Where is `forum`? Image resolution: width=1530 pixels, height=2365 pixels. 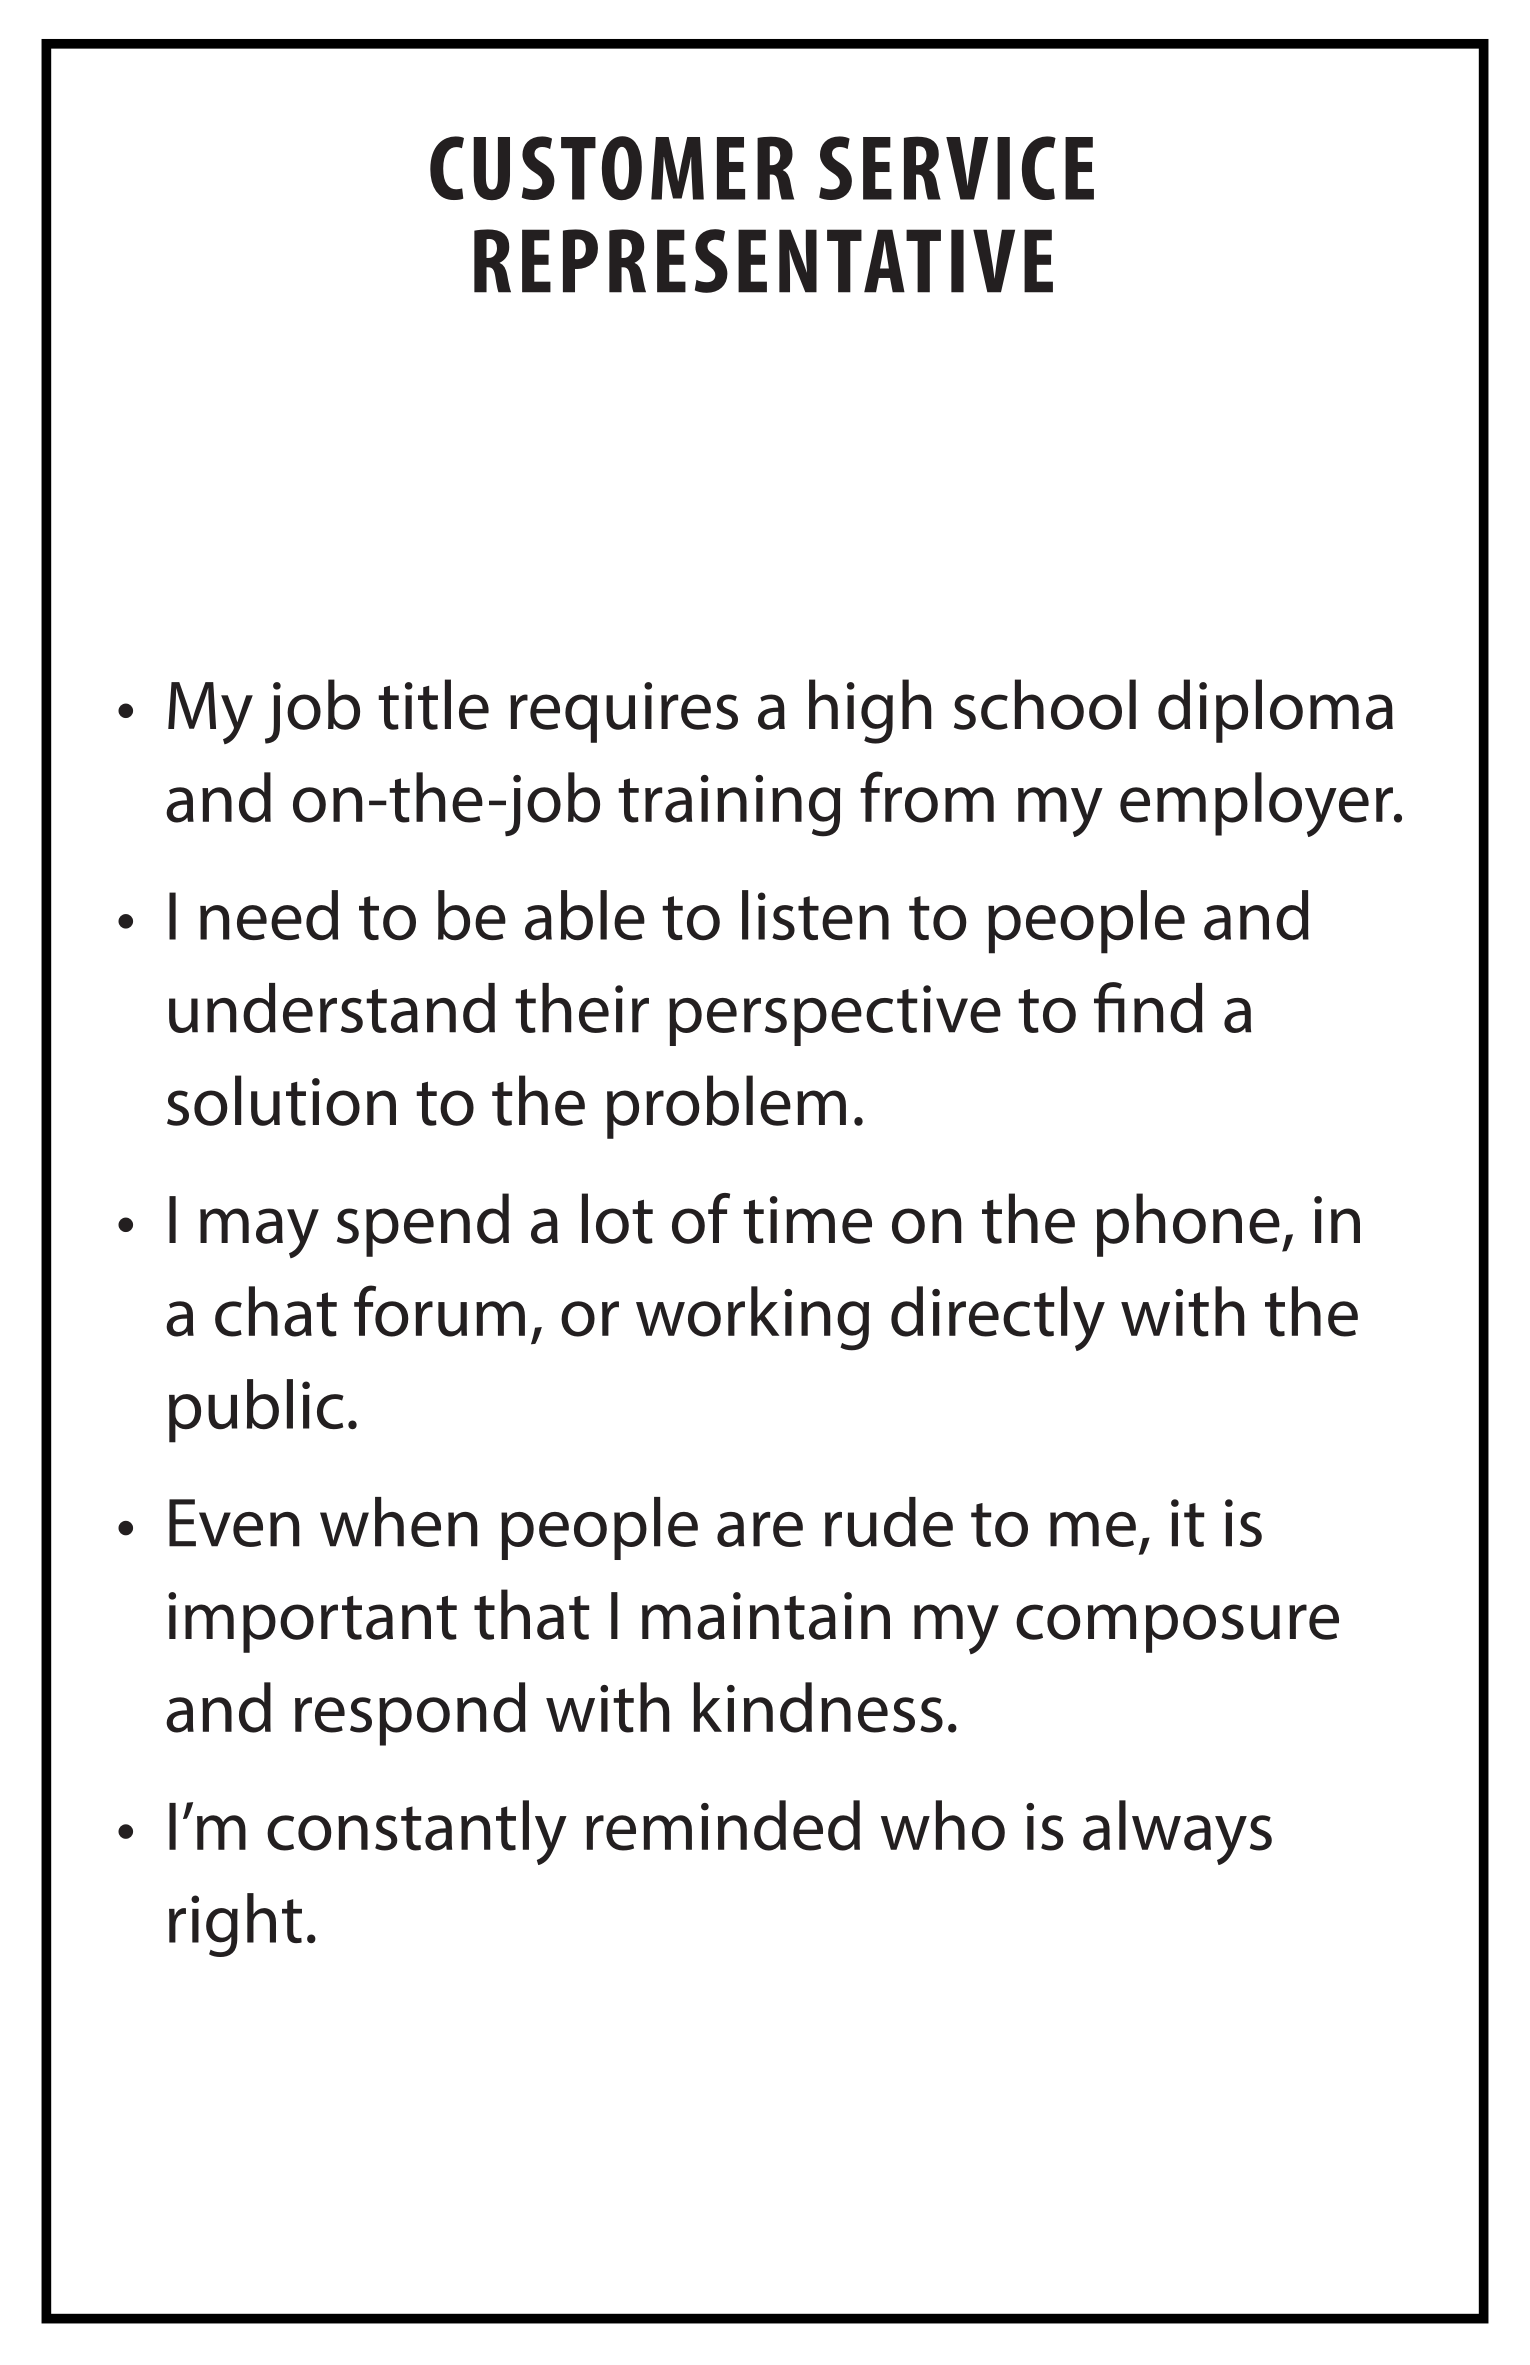 forum is located at coordinates (439, 1311).
